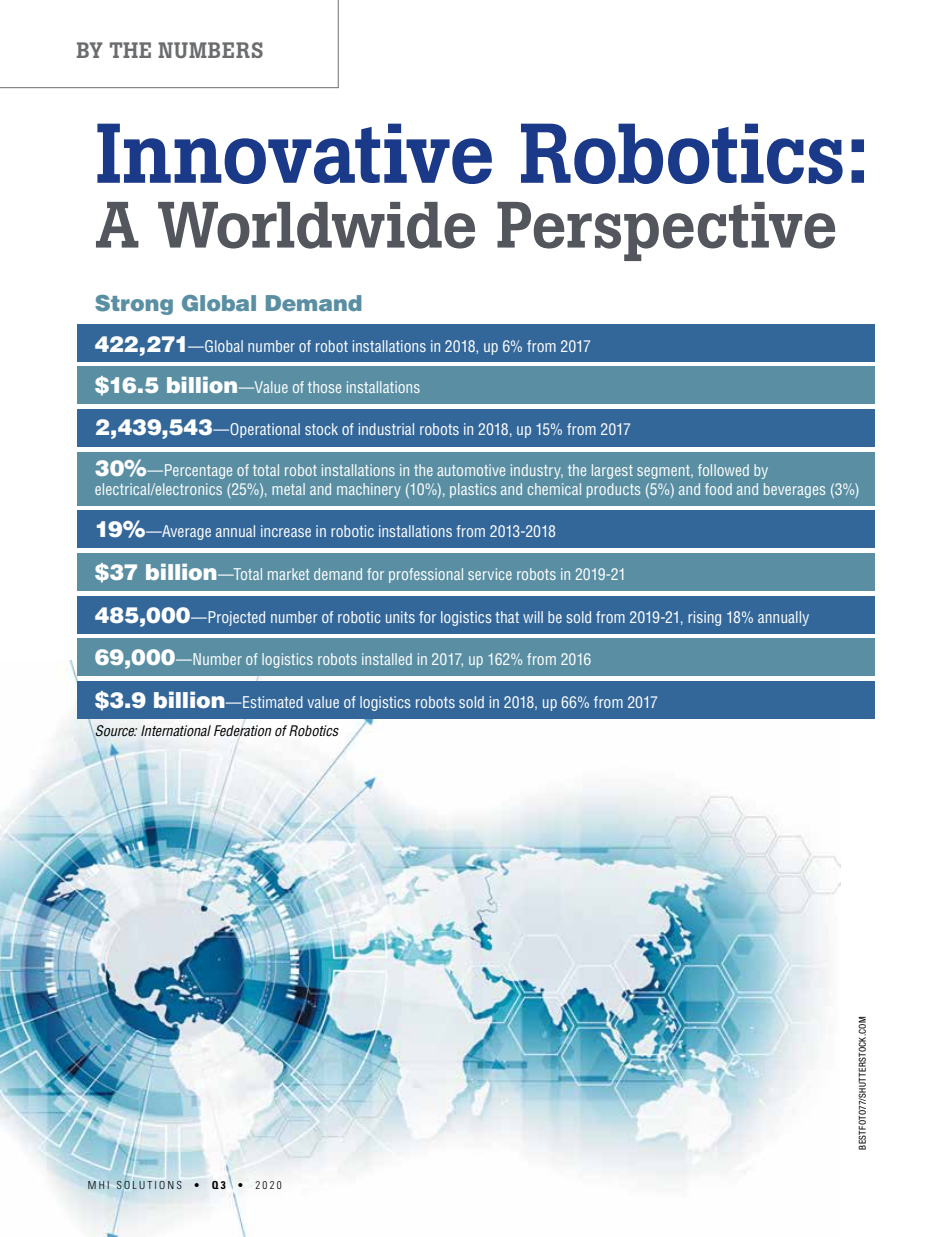 The height and width of the screenshot is (1237, 952). What do you see at coordinates (176, 731) in the screenshot?
I see `International` at bounding box center [176, 731].
